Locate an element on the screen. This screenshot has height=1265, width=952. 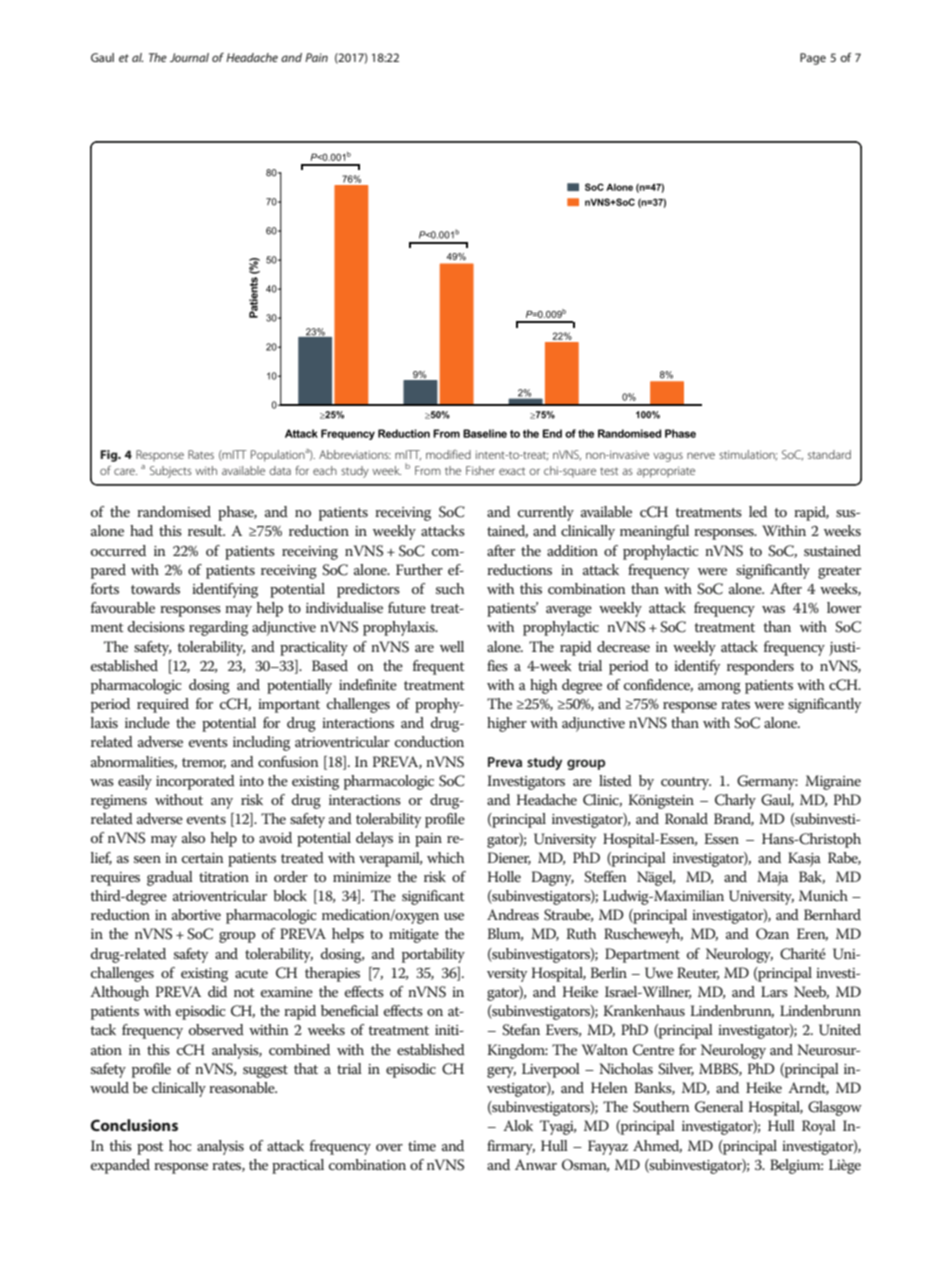
Fig is located at coordinates (110, 456).
